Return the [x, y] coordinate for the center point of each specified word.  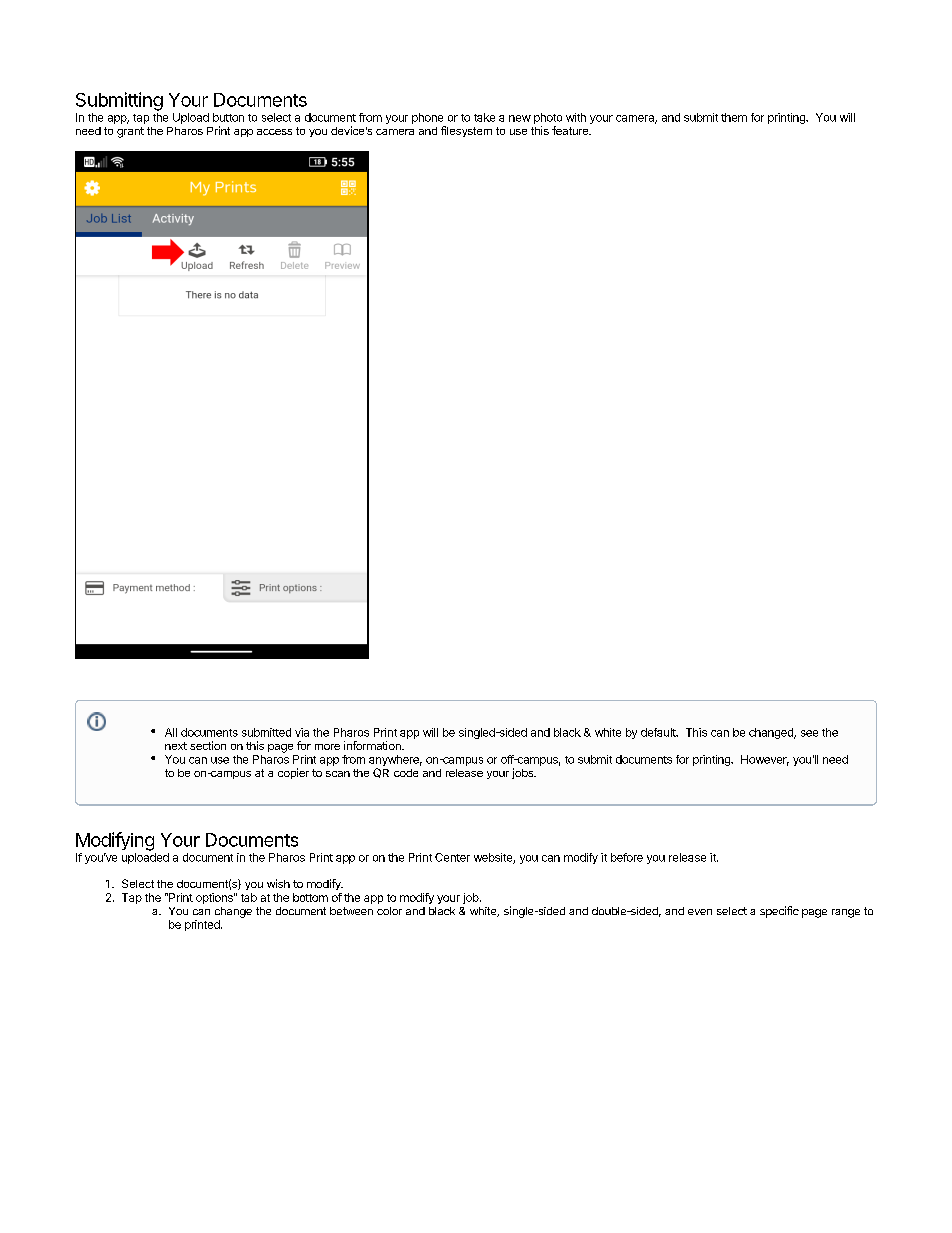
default [659, 732]
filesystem [466, 131]
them [734, 117]
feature [571, 130]
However [765, 760]
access [274, 132]
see [809, 733]
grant [130, 132]
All [171, 732]
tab [249, 897]
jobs [524, 773]
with [576, 117]
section [208, 745]
